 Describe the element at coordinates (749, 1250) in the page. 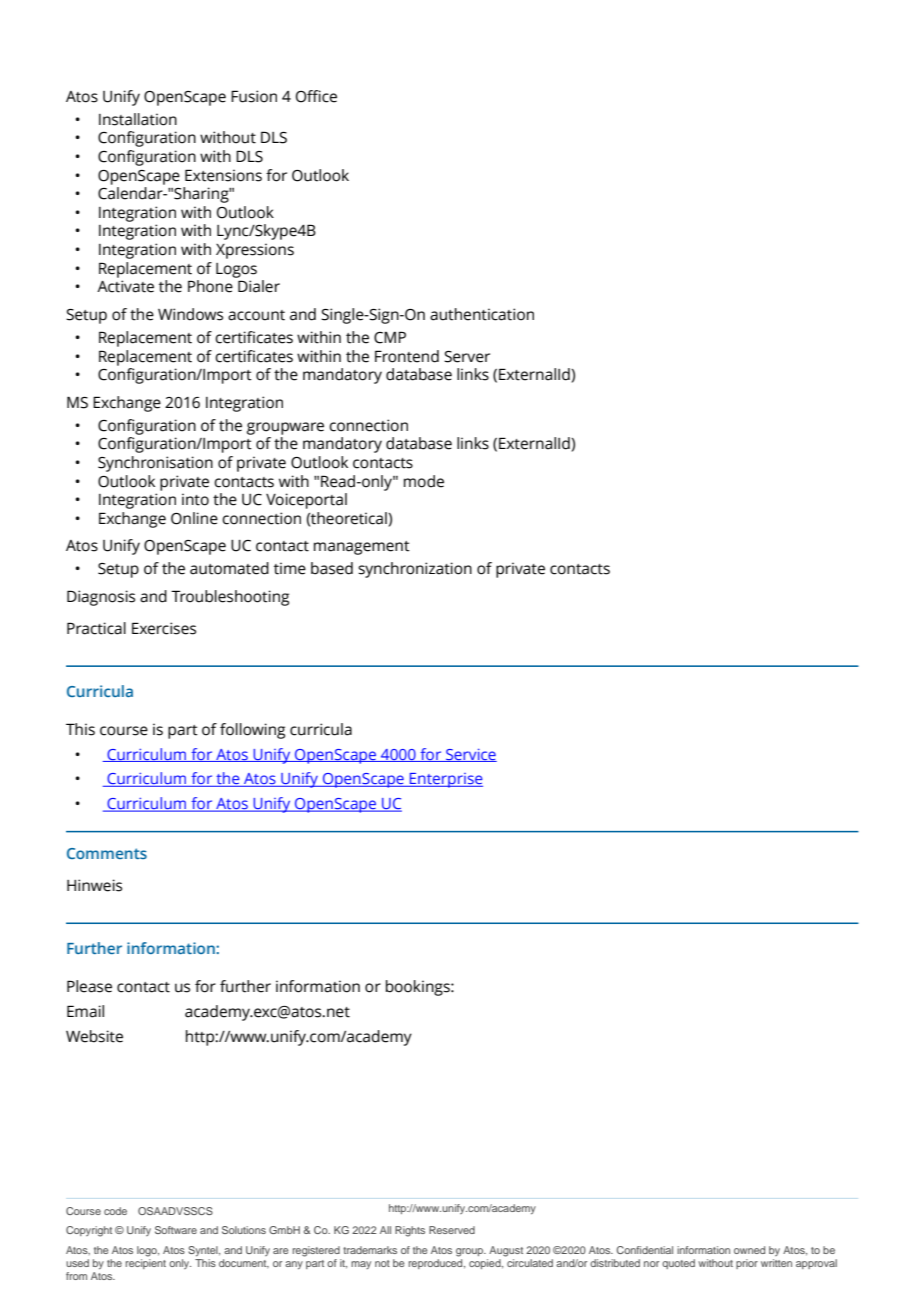

I see `owned` at that location.
